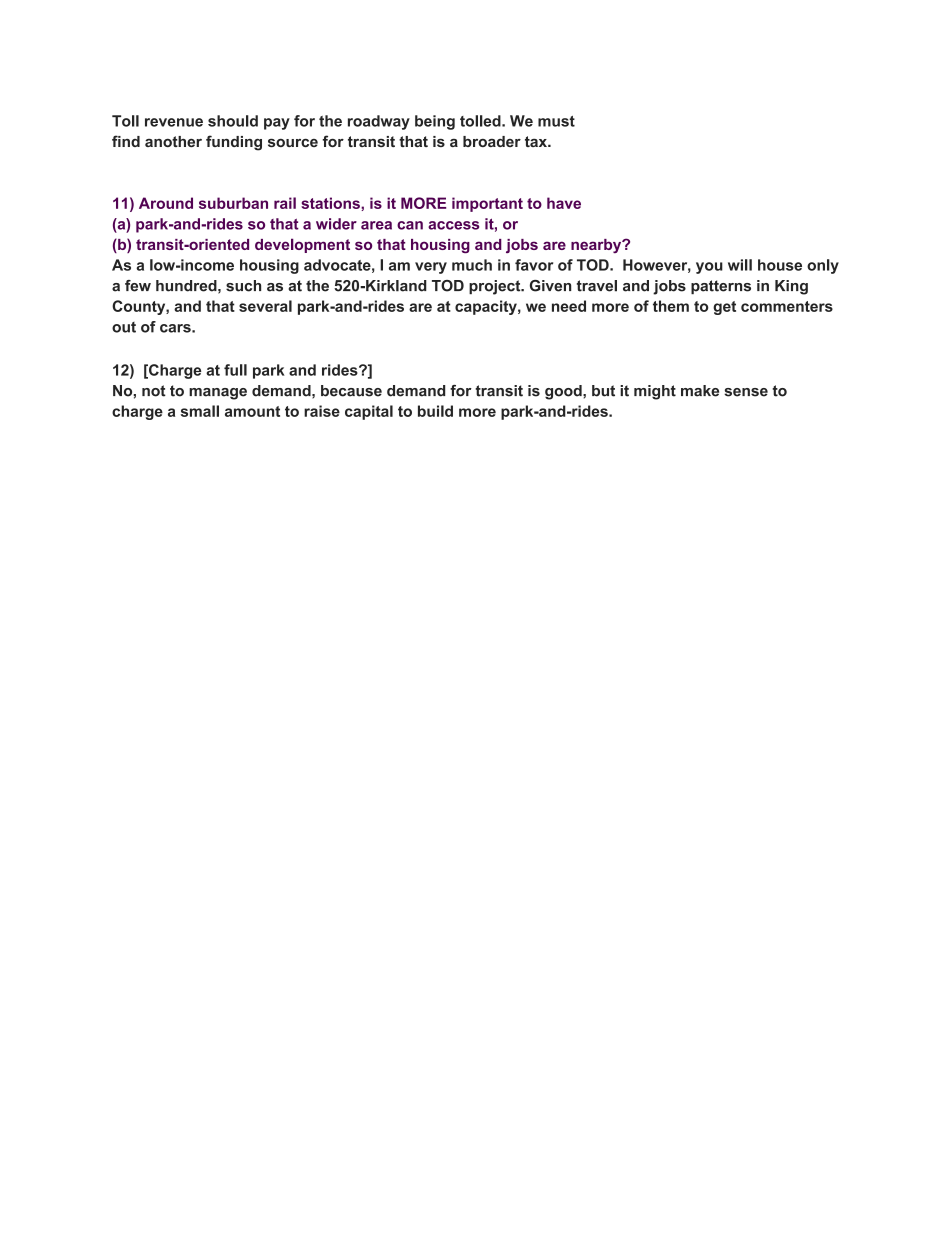  Describe the element at coordinates (597, 246) in the screenshot. I see `nearby` at that location.
